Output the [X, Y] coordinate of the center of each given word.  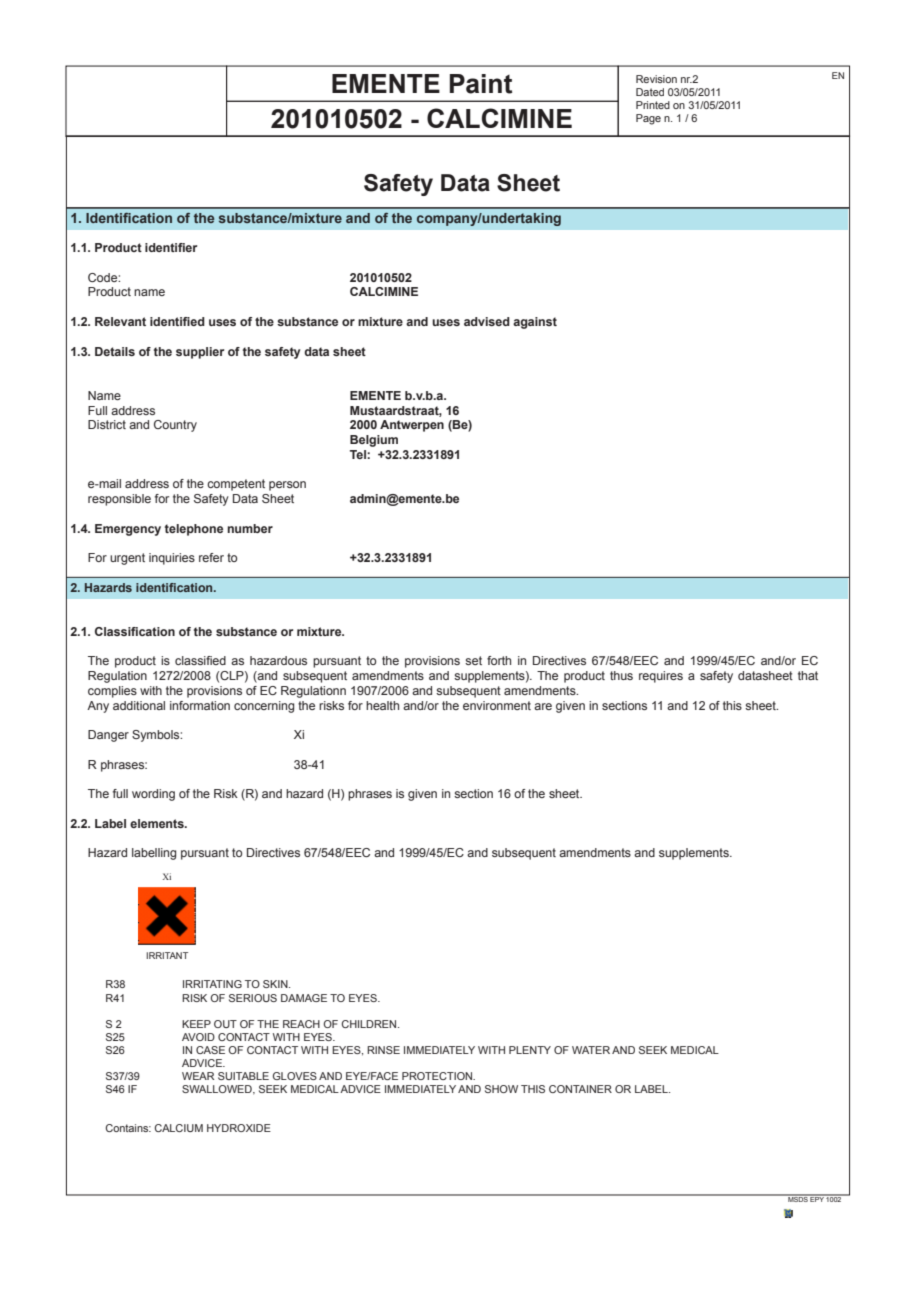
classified [200, 660]
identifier [171, 247]
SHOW [501, 1089]
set [473, 660]
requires [661, 677]
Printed [653, 105]
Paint [481, 84]
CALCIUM [179, 1128]
